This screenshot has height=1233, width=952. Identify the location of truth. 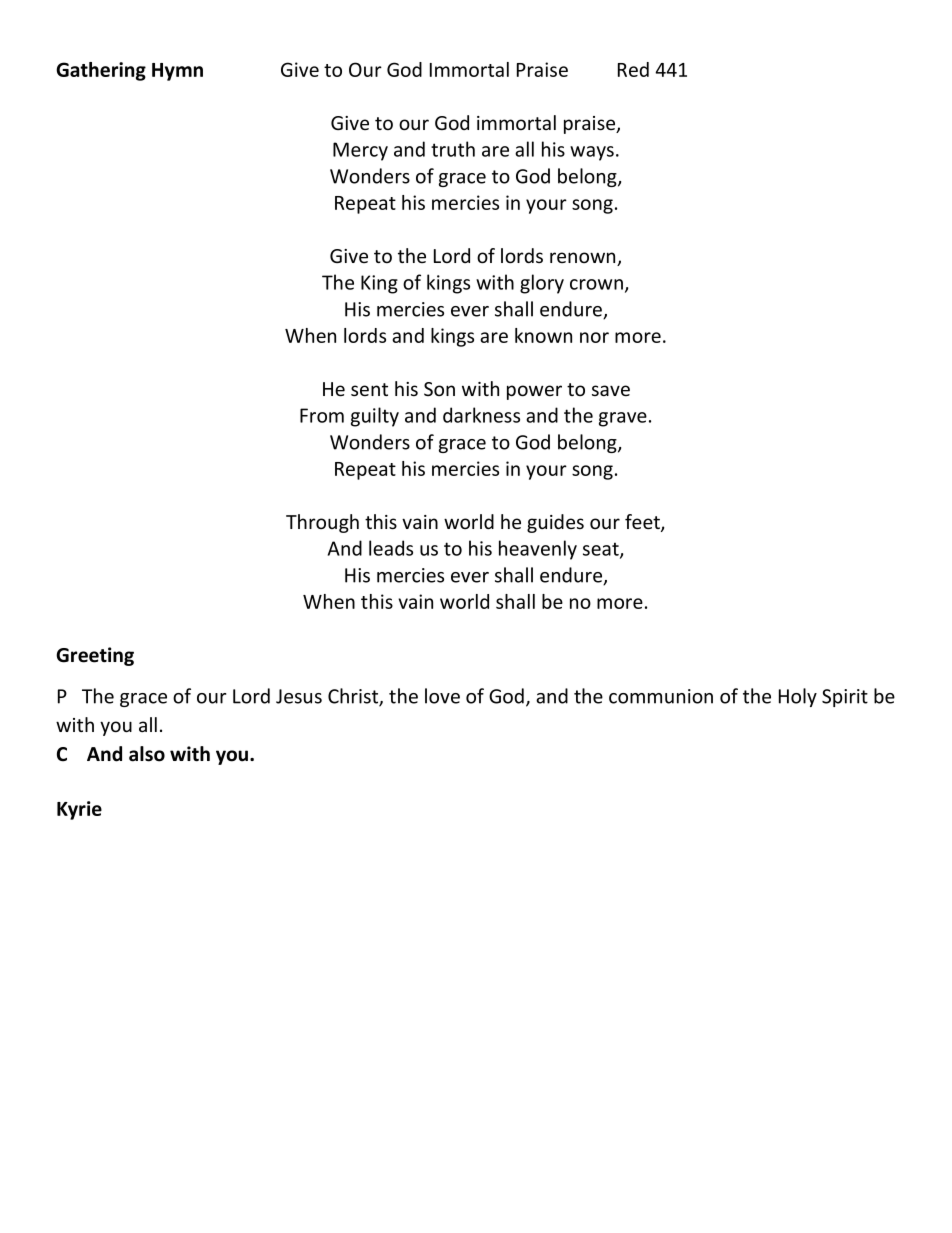
(453, 149).
